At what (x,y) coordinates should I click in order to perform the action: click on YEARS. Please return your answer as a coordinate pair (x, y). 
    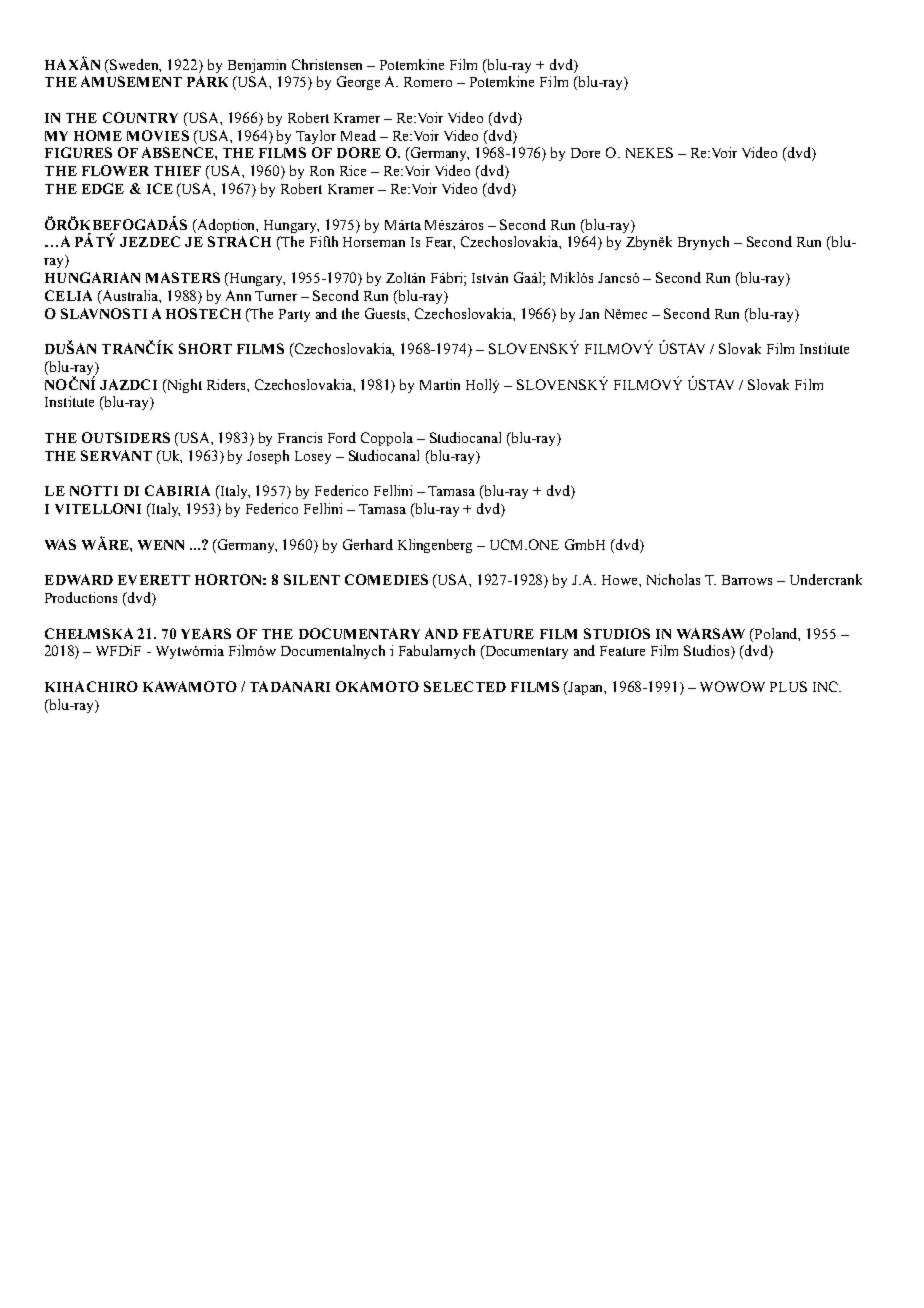
    Looking at the image, I should click on (206, 633).
